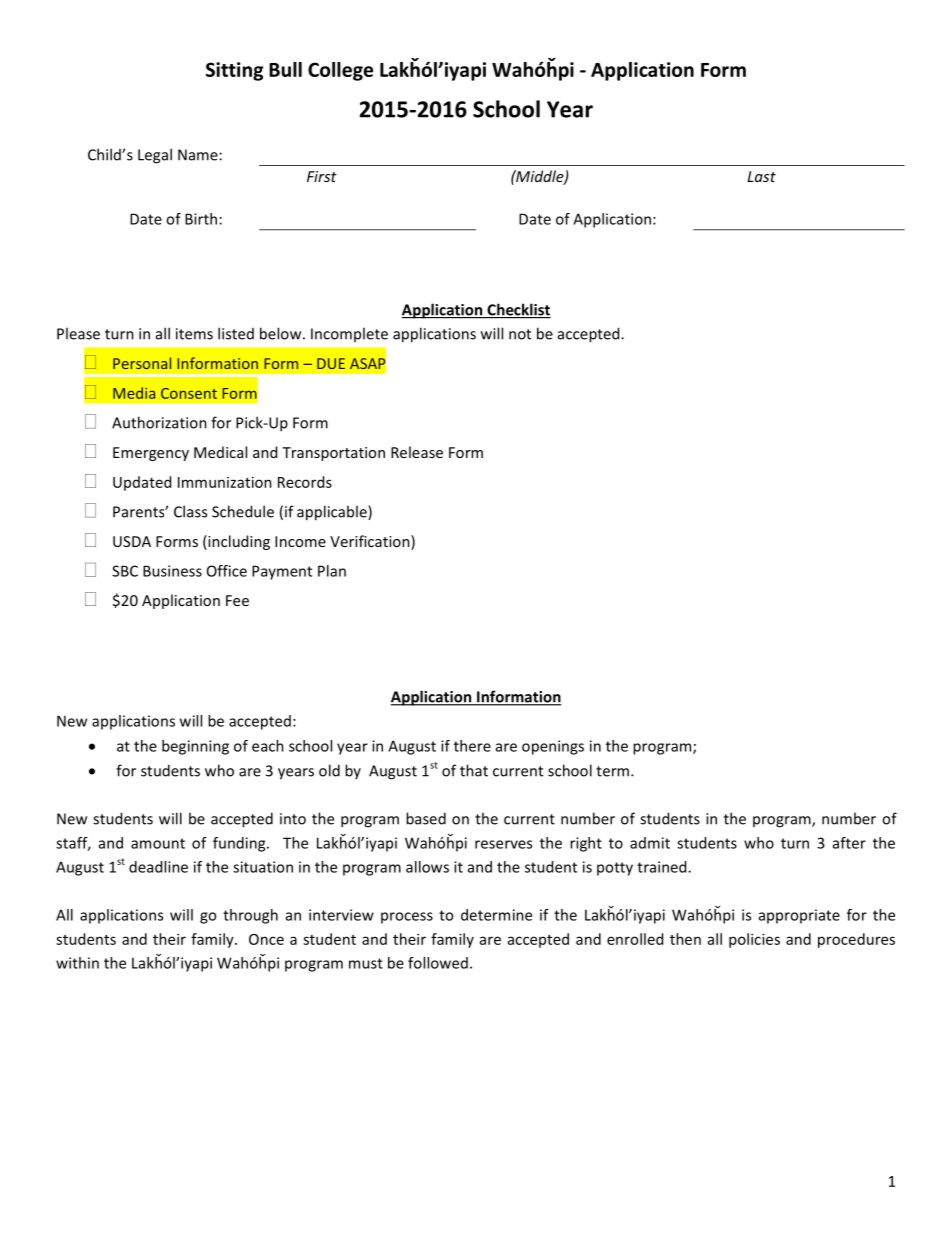 The image size is (952, 1233). Describe the element at coordinates (234, 71) in the image. I see `Sitting` at that location.
